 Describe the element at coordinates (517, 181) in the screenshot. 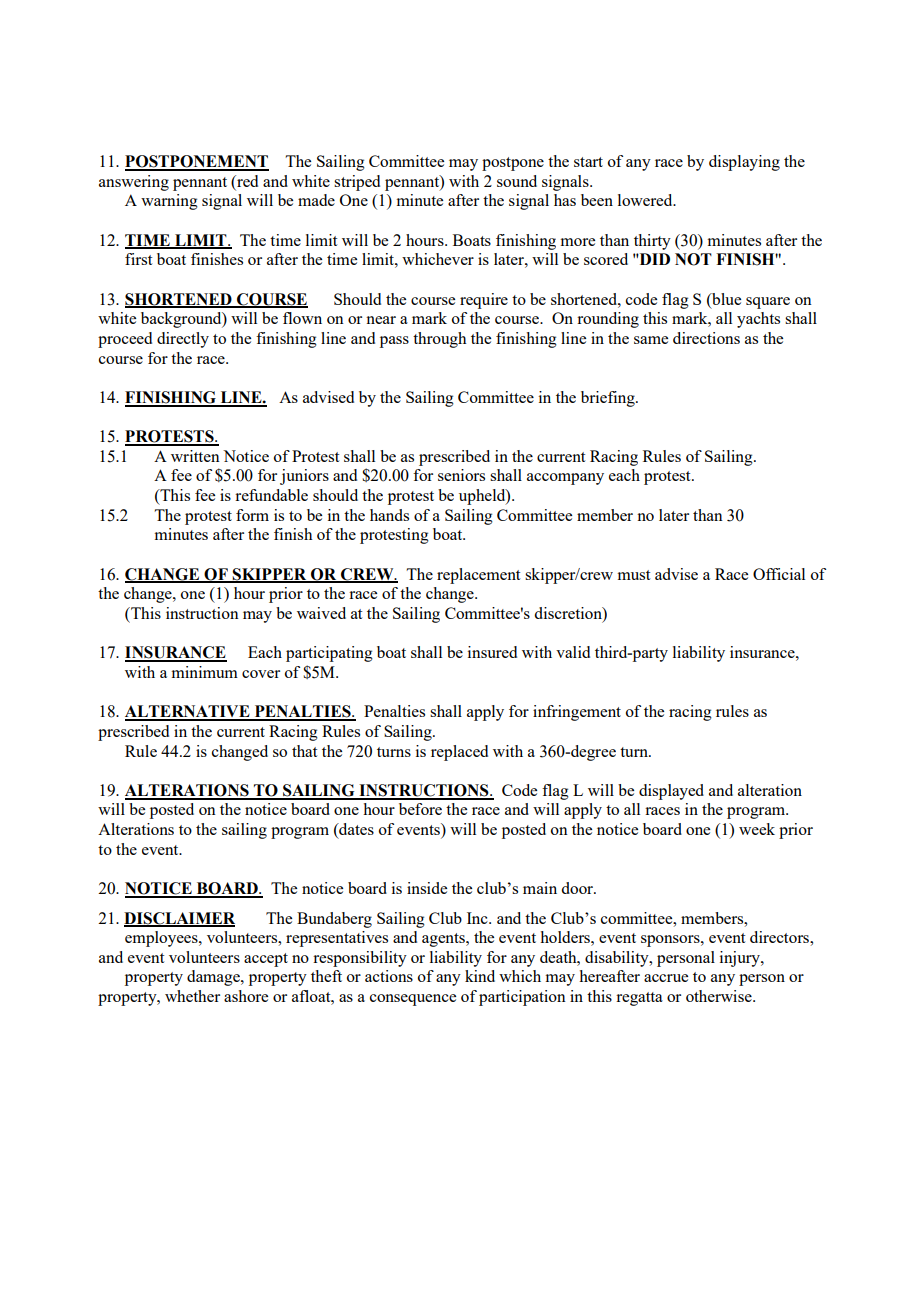

I see `sound` at that location.
